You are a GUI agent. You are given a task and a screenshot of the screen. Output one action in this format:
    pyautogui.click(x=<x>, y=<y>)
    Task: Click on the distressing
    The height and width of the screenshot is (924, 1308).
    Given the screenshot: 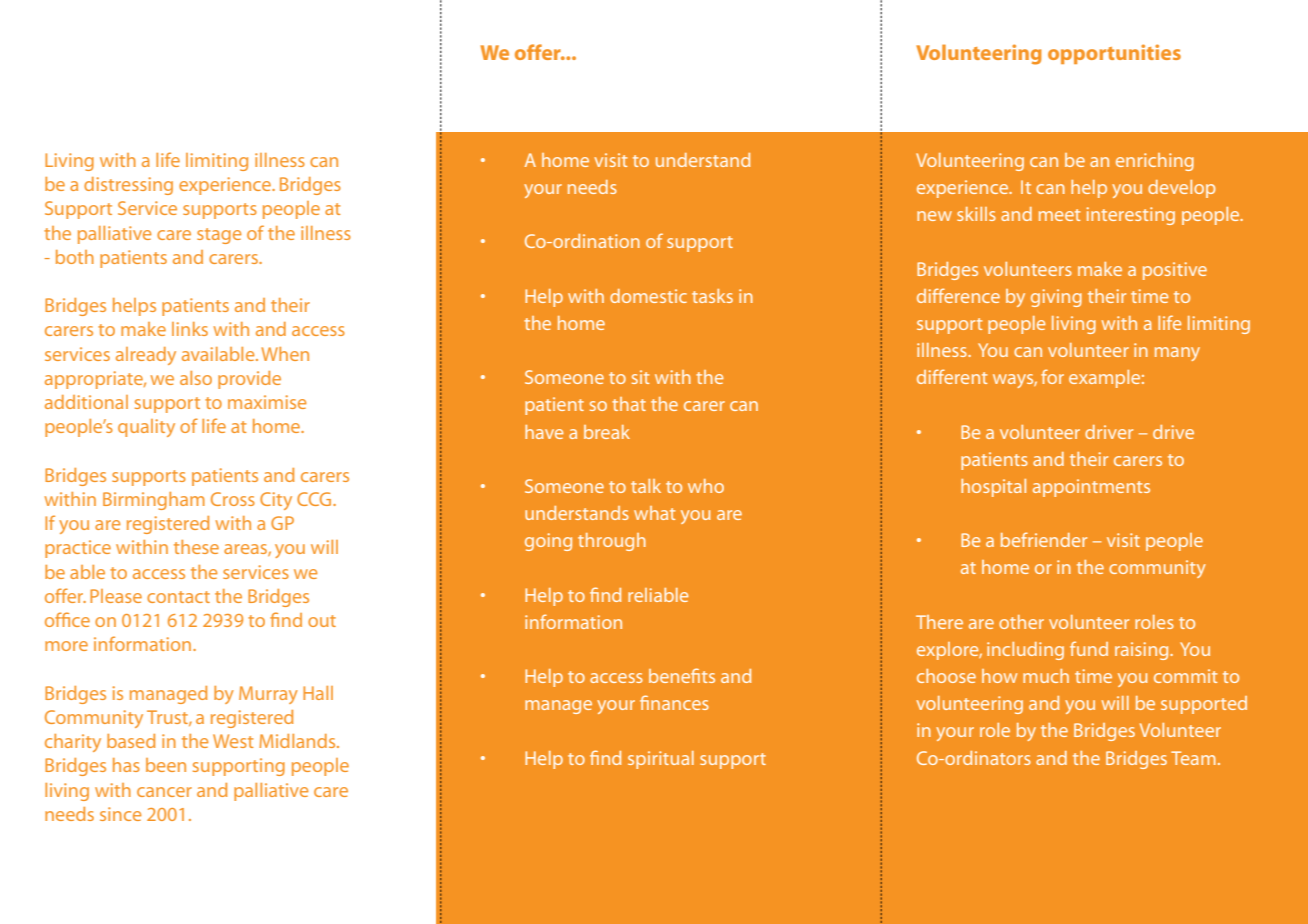 What is the action you would take?
    pyautogui.click(x=128, y=186)
